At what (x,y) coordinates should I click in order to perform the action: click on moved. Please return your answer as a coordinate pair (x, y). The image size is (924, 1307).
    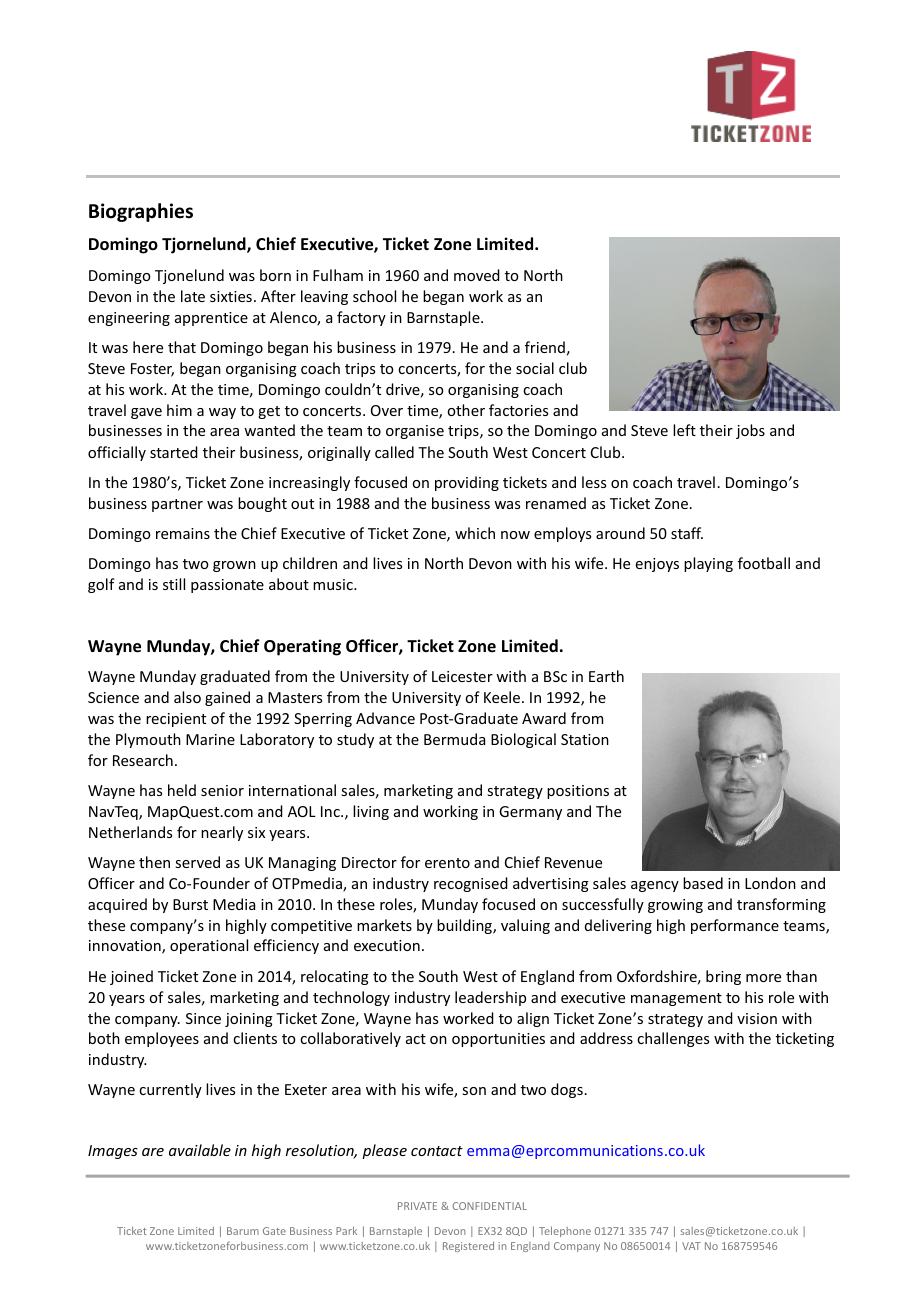
    Looking at the image, I should click on (477, 275).
